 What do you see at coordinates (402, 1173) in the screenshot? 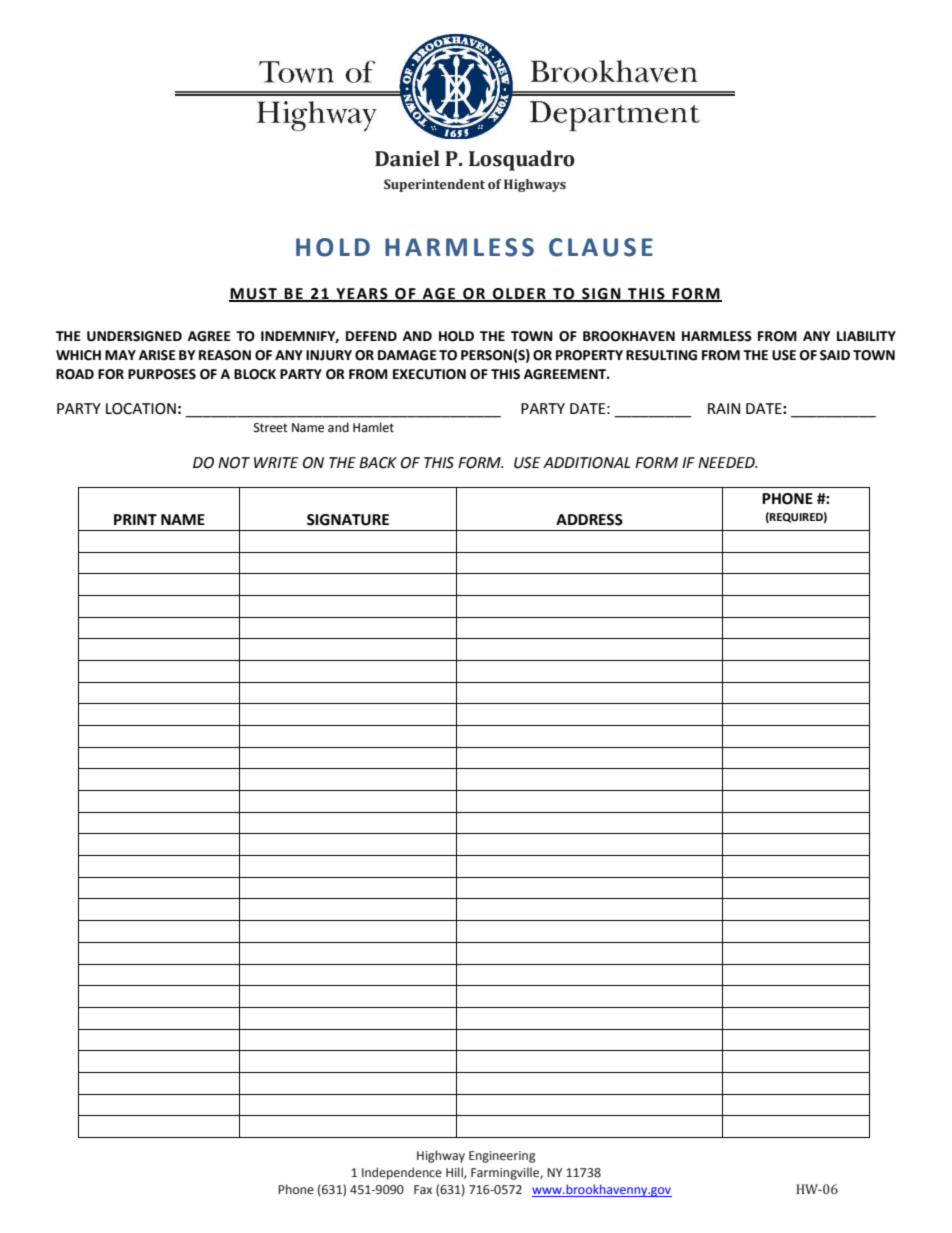
I see `Independence` at bounding box center [402, 1173].
